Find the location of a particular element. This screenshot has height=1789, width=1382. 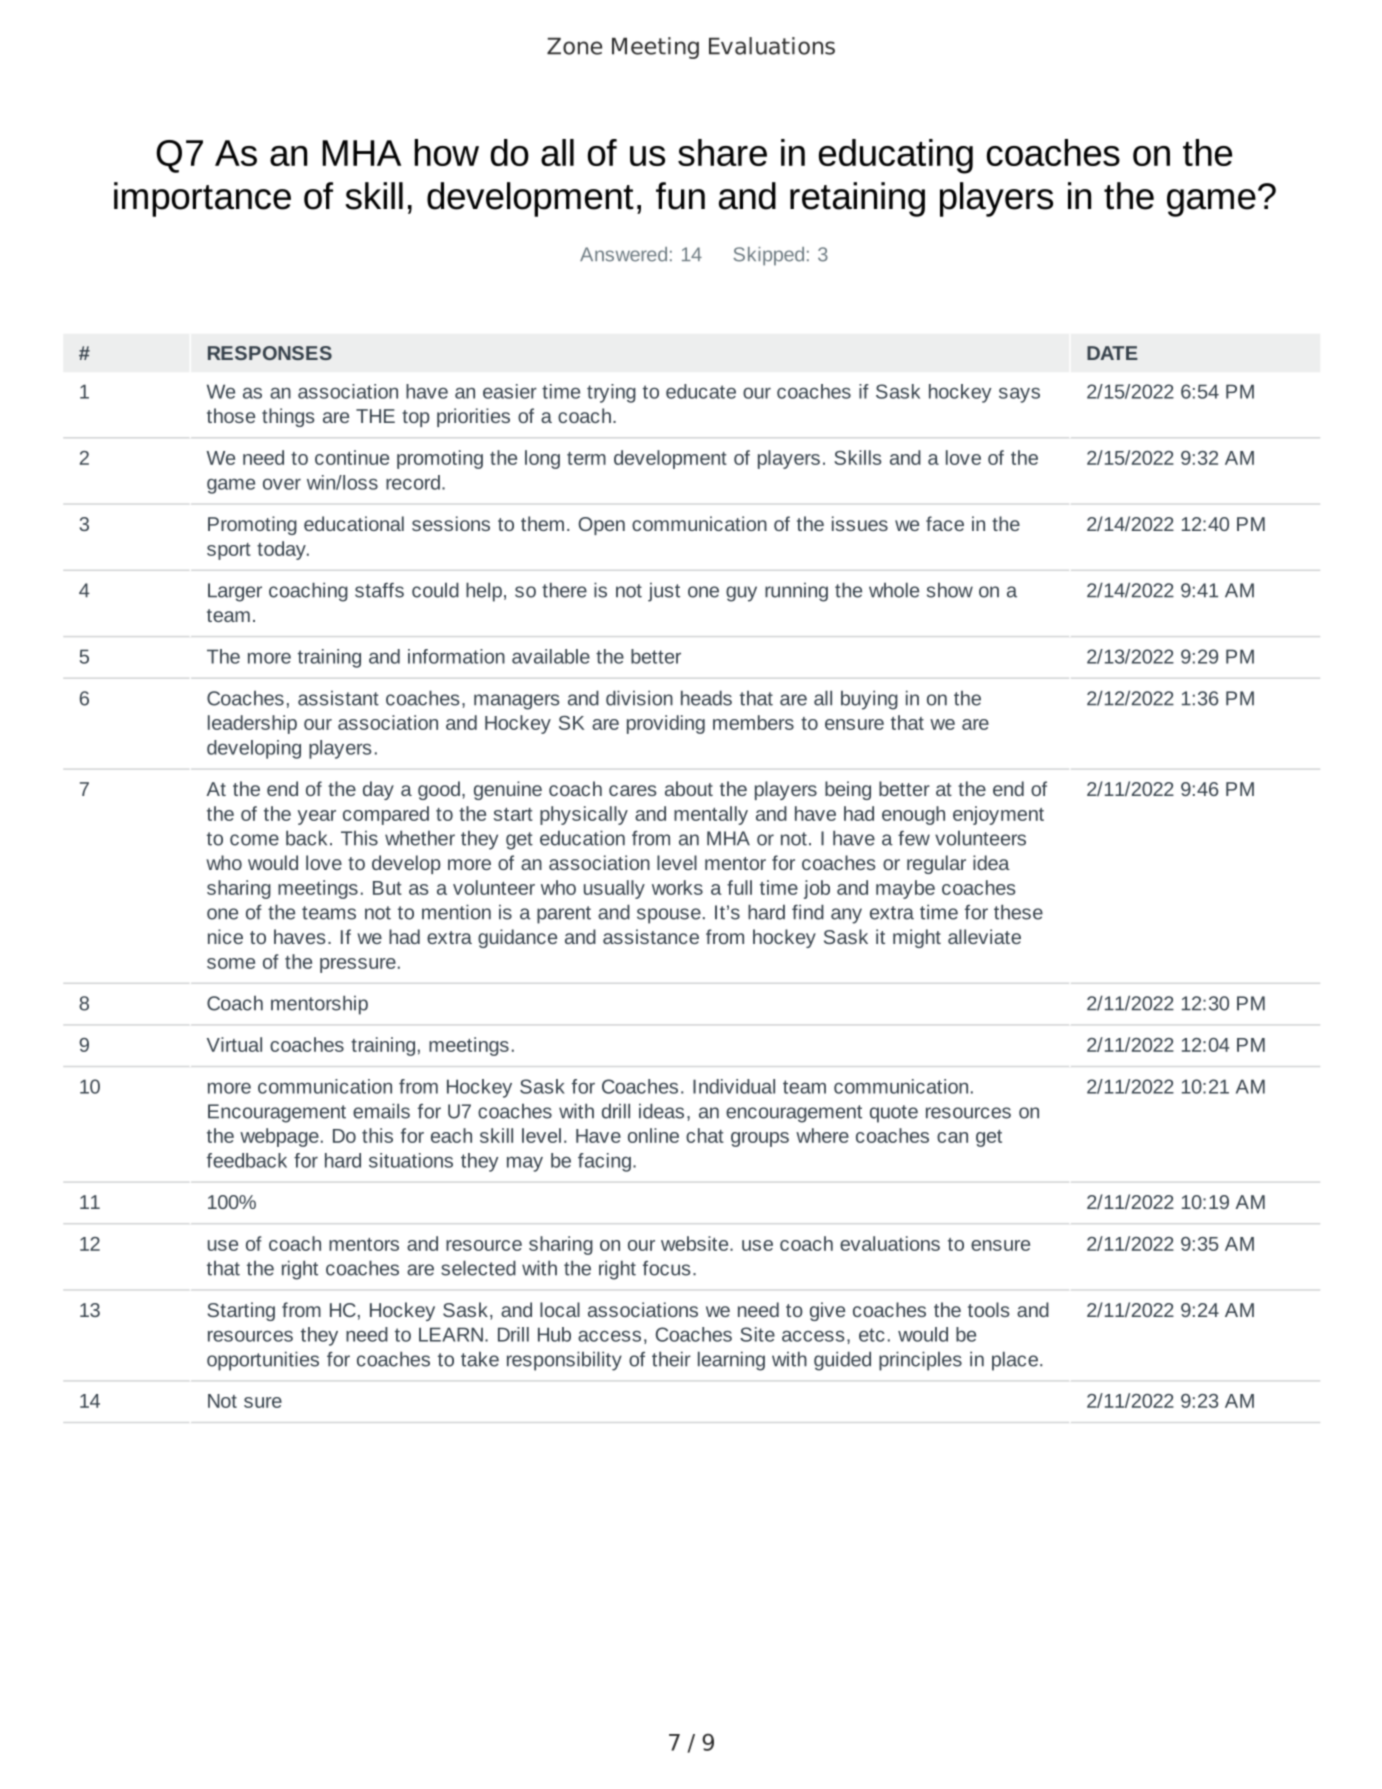

educating is located at coordinates (896, 156).
